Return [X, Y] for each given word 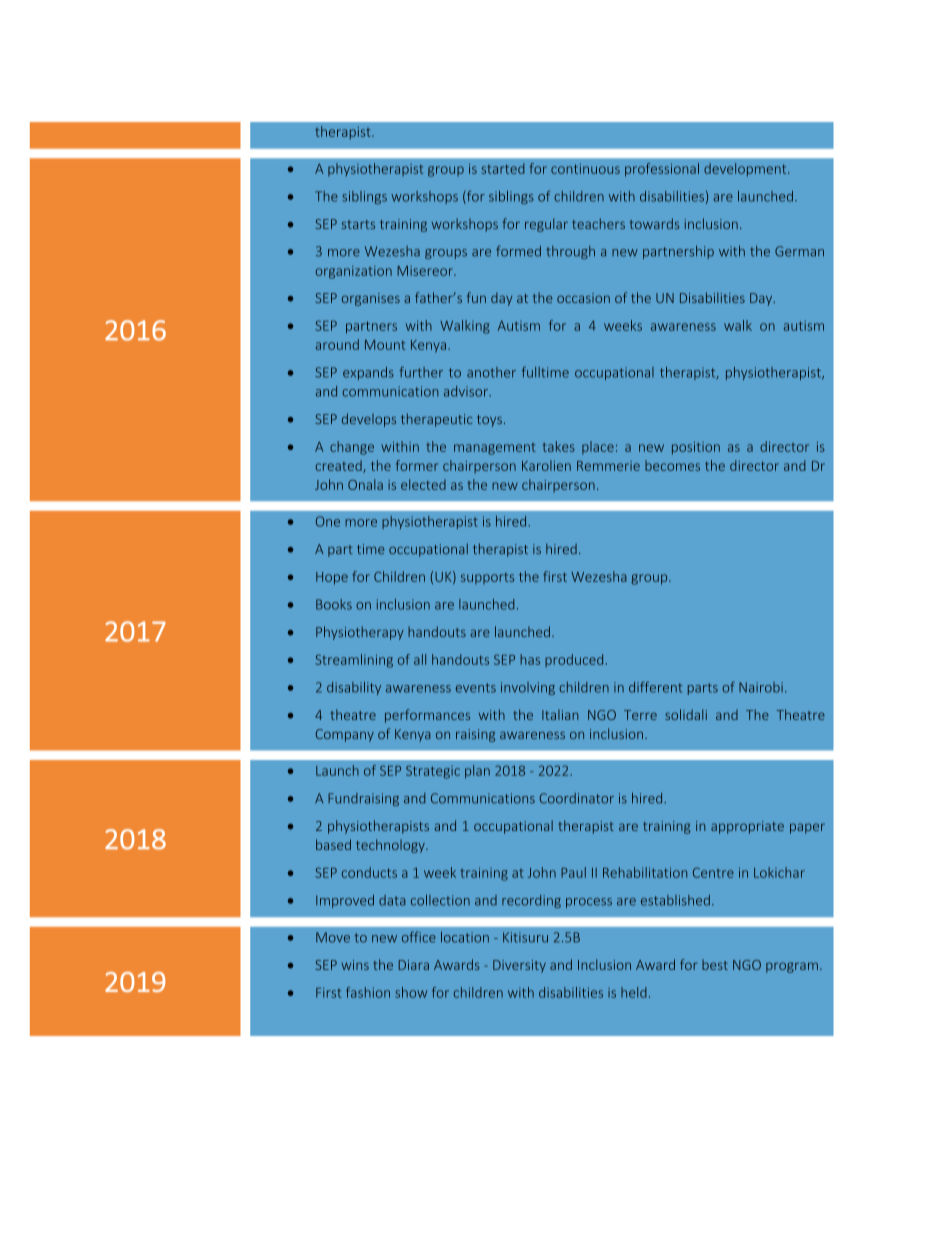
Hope [332, 578]
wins [355, 965]
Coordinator [576, 798]
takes [559, 446]
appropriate [747, 827]
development [746, 170]
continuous [585, 169]
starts [358, 224]
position [696, 448]
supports [487, 578]
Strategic [433, 772]
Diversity [519, 966]
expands [368, 373]
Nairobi [761, 687]
